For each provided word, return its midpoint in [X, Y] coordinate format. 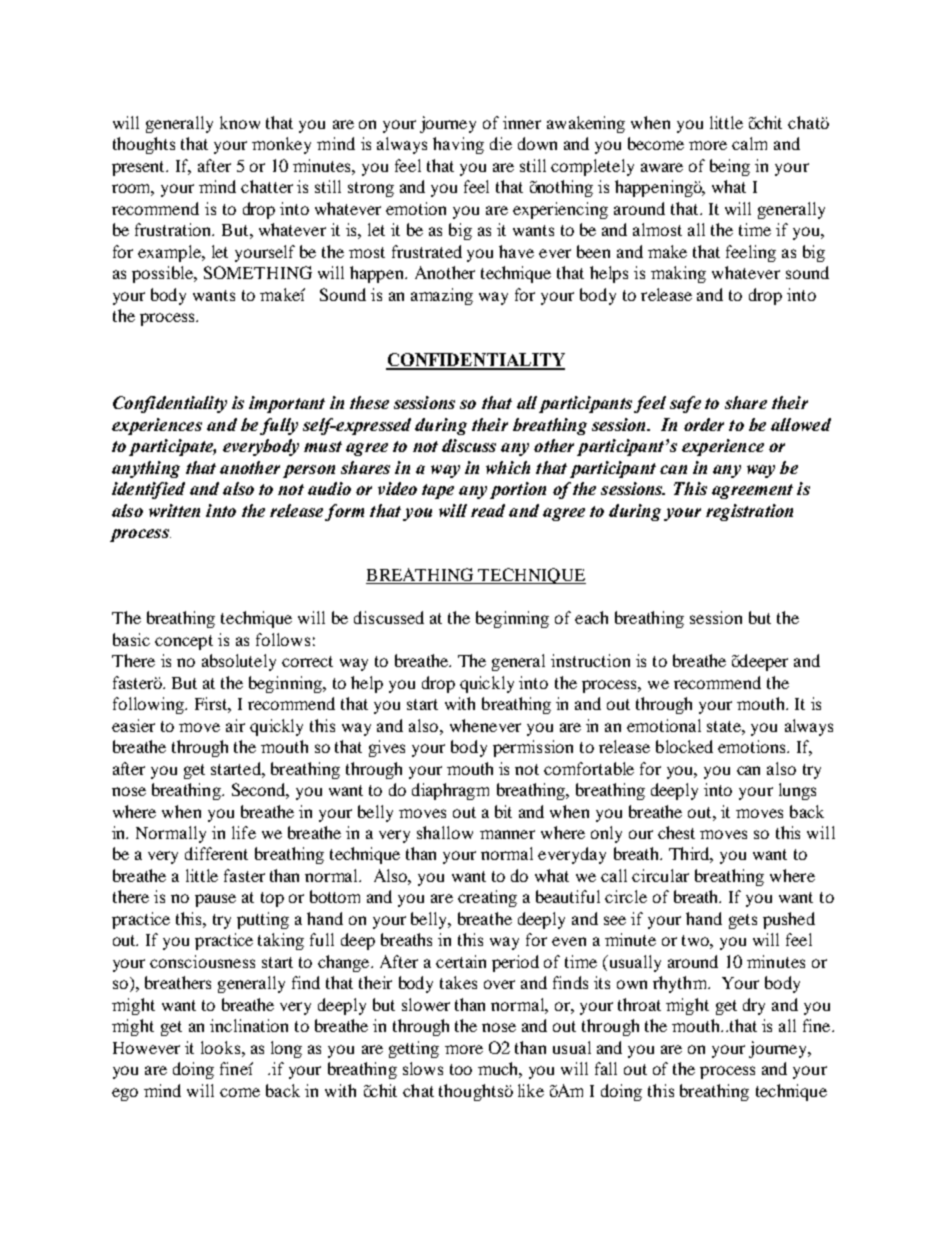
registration [749, 512]
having [458, 145]
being [730, 167]
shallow [445, 832]
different [216, 853]
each [591, 617]
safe [685, 404]
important [287, 404]
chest [676, 832]
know [240, 122]
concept [184, 642]
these [369, 402]
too [461, 1069]
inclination [249, 1025]
